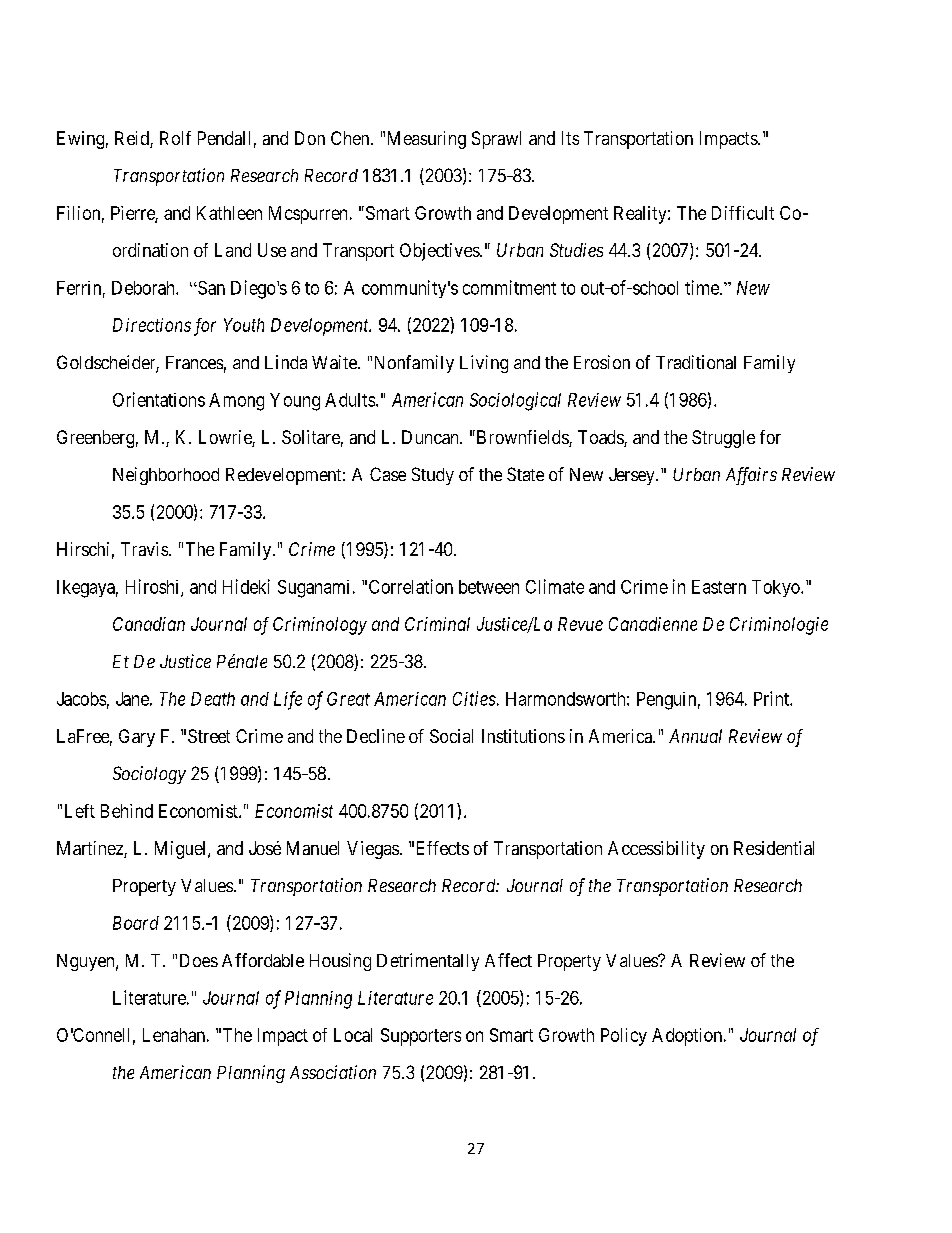  What do you see at coordinates (421, 1037) in the document?
I see `Supporters` at bounding box center [421, 1037].
